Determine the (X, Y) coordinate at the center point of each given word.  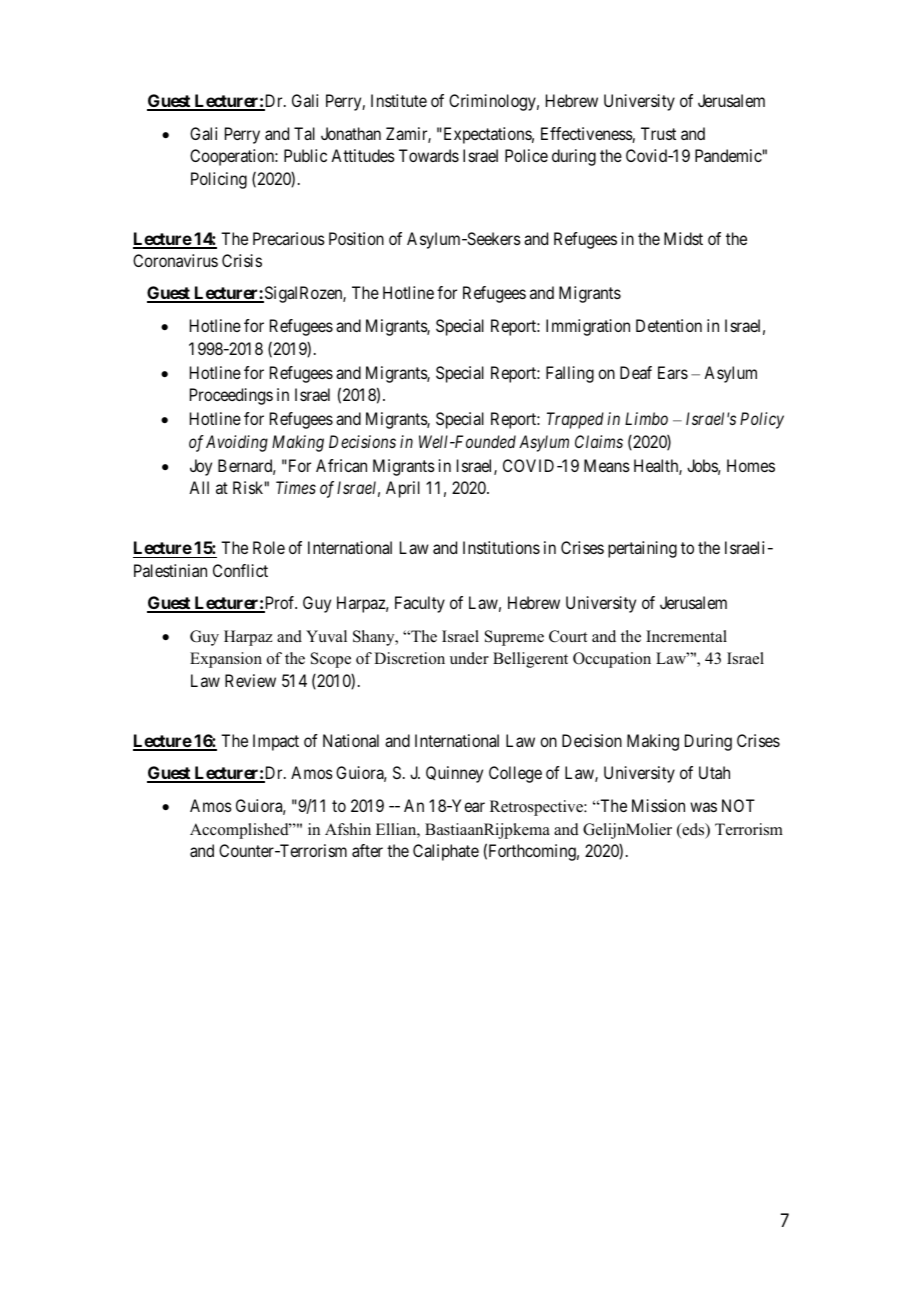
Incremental (686, 636)
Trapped (575, 420)
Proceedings (231, 396)
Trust (658, 133)
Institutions (501, 547)
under (469, 658)
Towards (429, 155)
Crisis (242, 260)
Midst (683, 238)
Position (356, 238)
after (367, 850)
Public (305, 155)
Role (269, 547)
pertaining (642, 549)
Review (250, 680)
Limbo (646, 418)
